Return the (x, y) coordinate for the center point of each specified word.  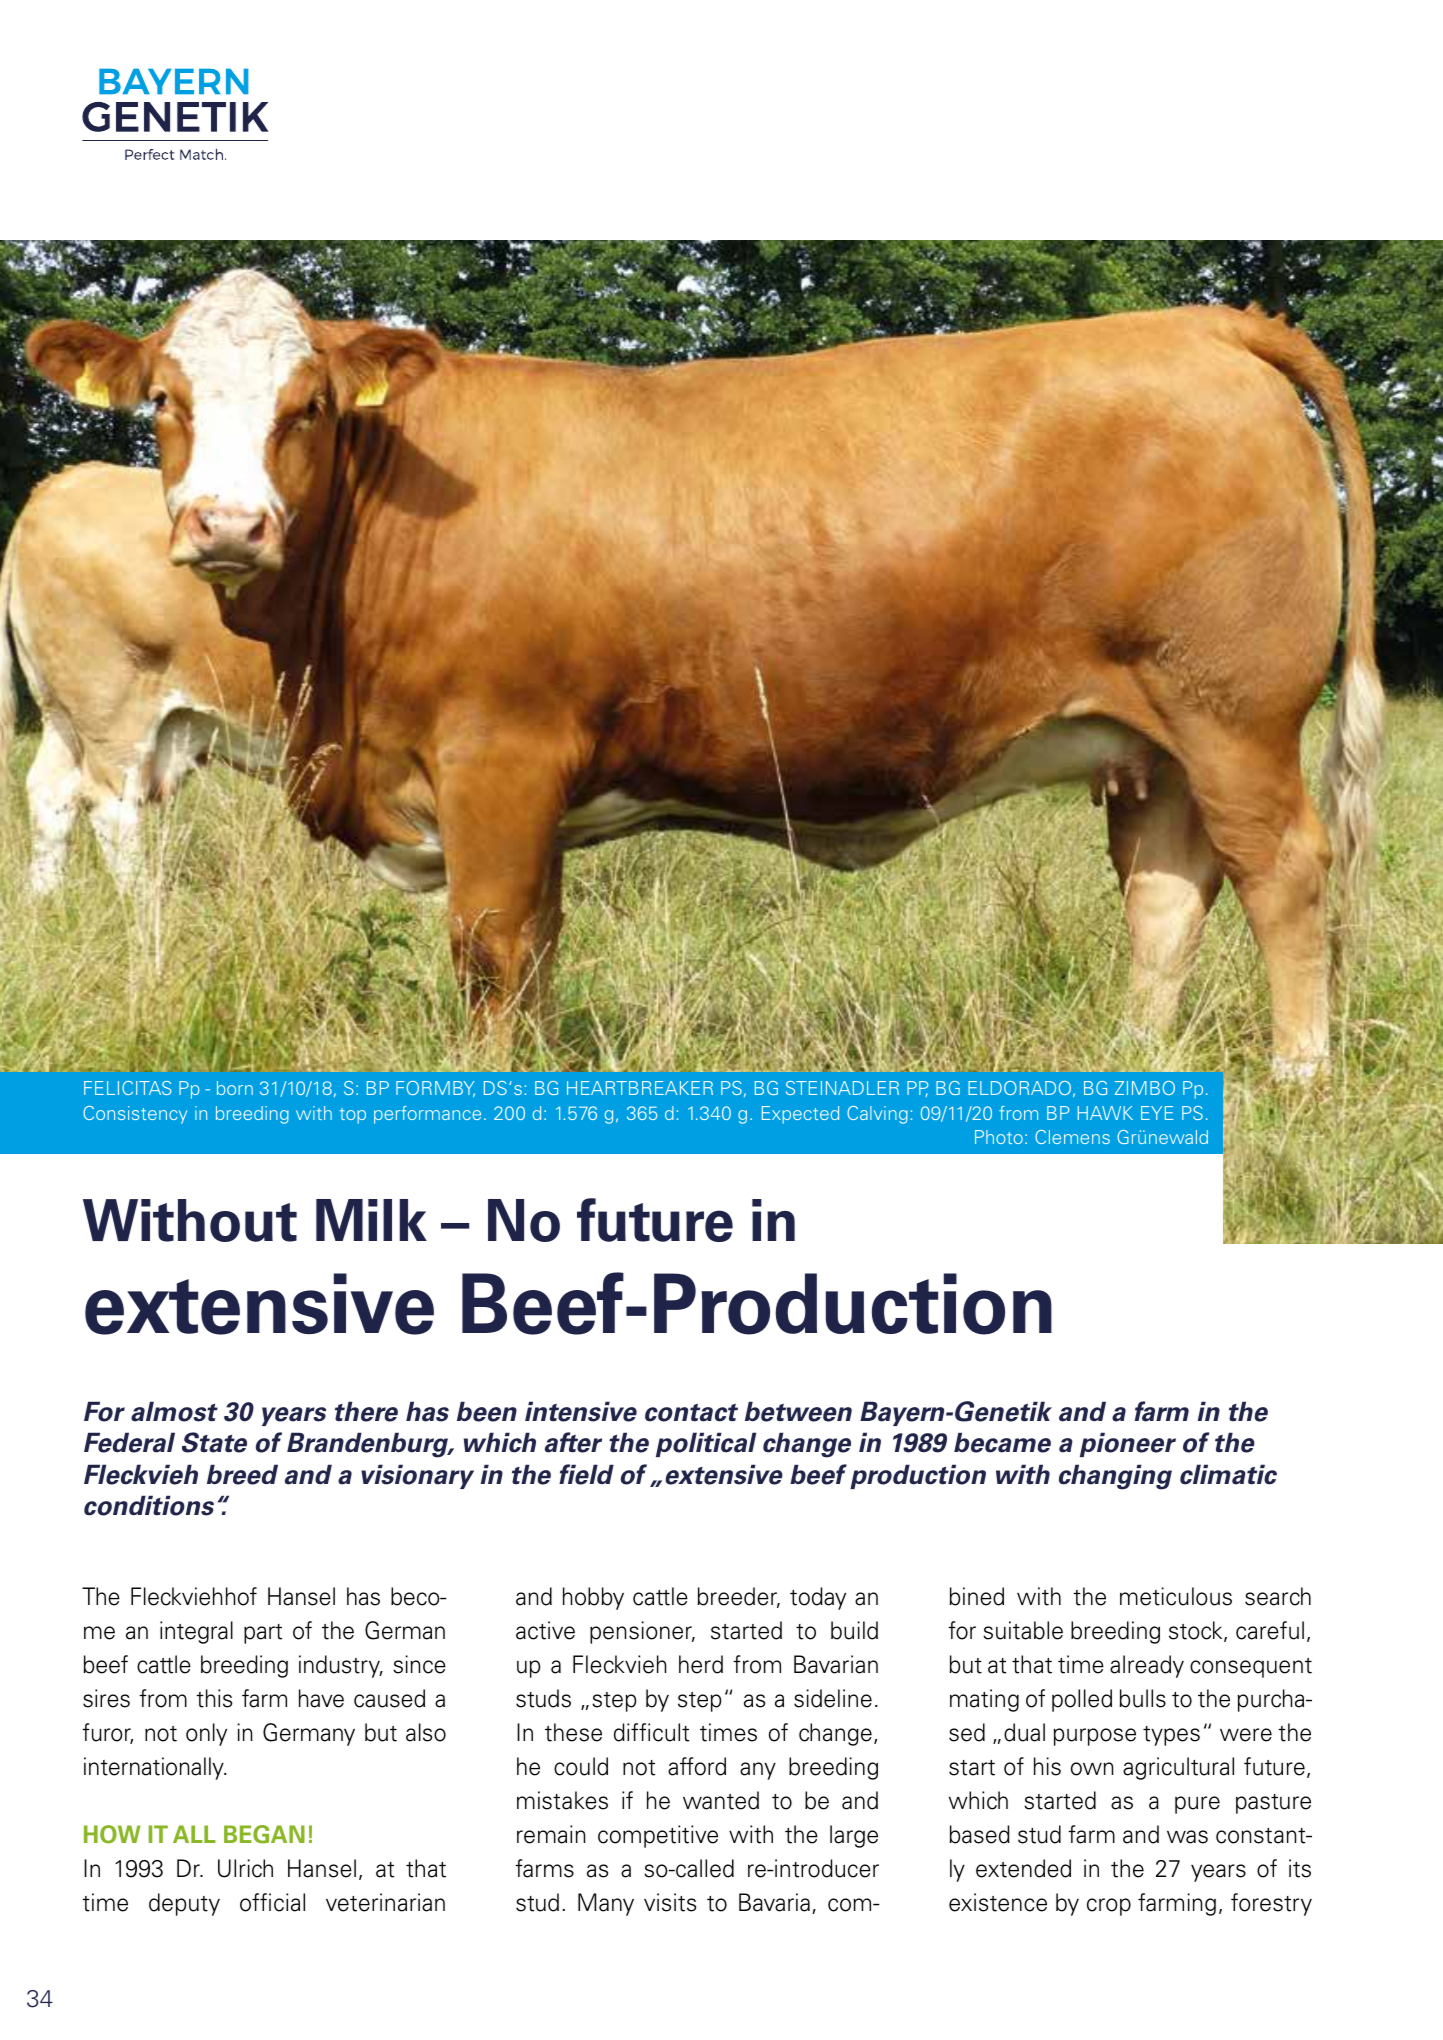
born (235, 1088)
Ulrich (245, 1868)
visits (670, 1902)
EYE (1157, 1113)
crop (1109, 1907)
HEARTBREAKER (640, 1088)
